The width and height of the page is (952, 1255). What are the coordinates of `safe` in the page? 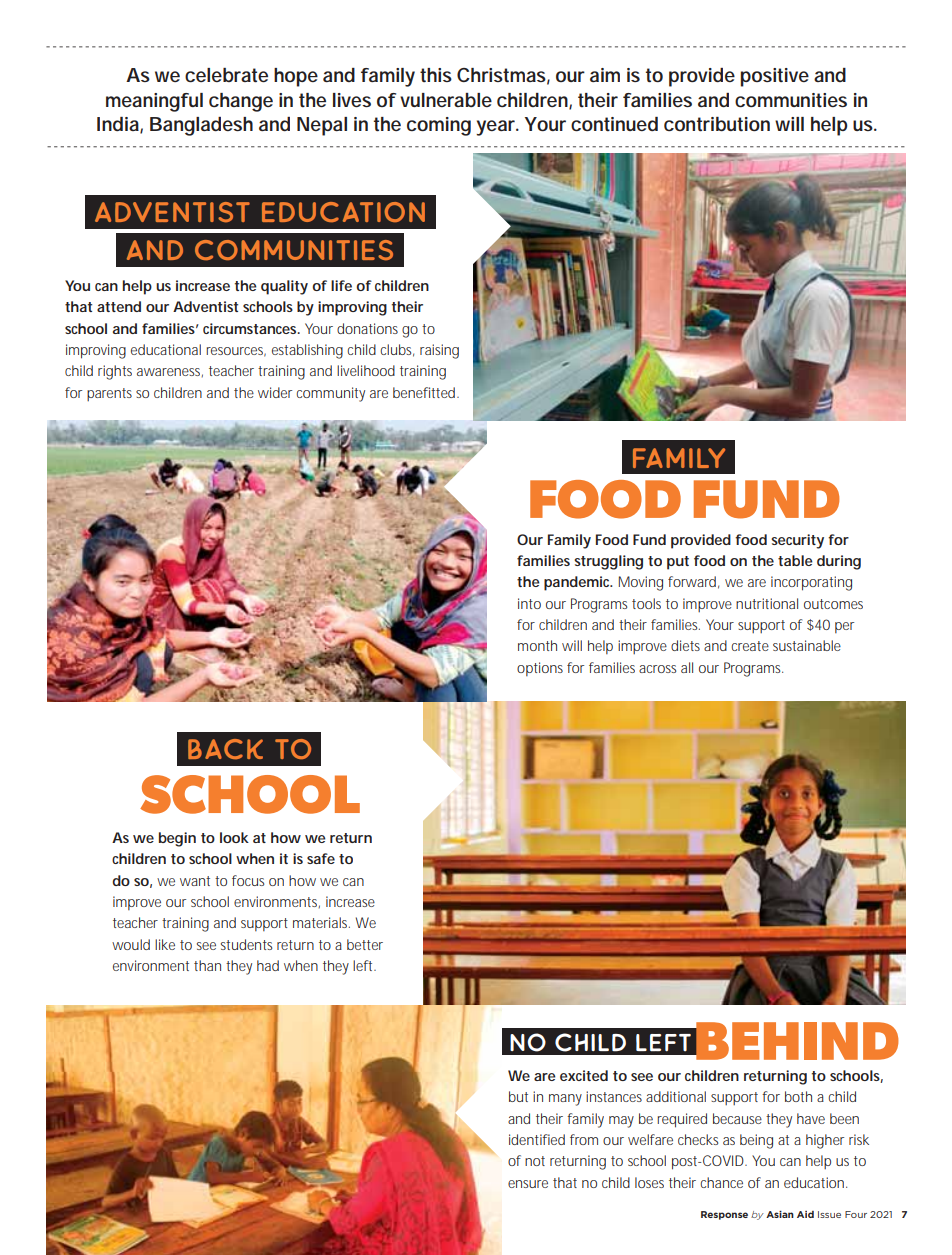 It's located at (321, 858).
